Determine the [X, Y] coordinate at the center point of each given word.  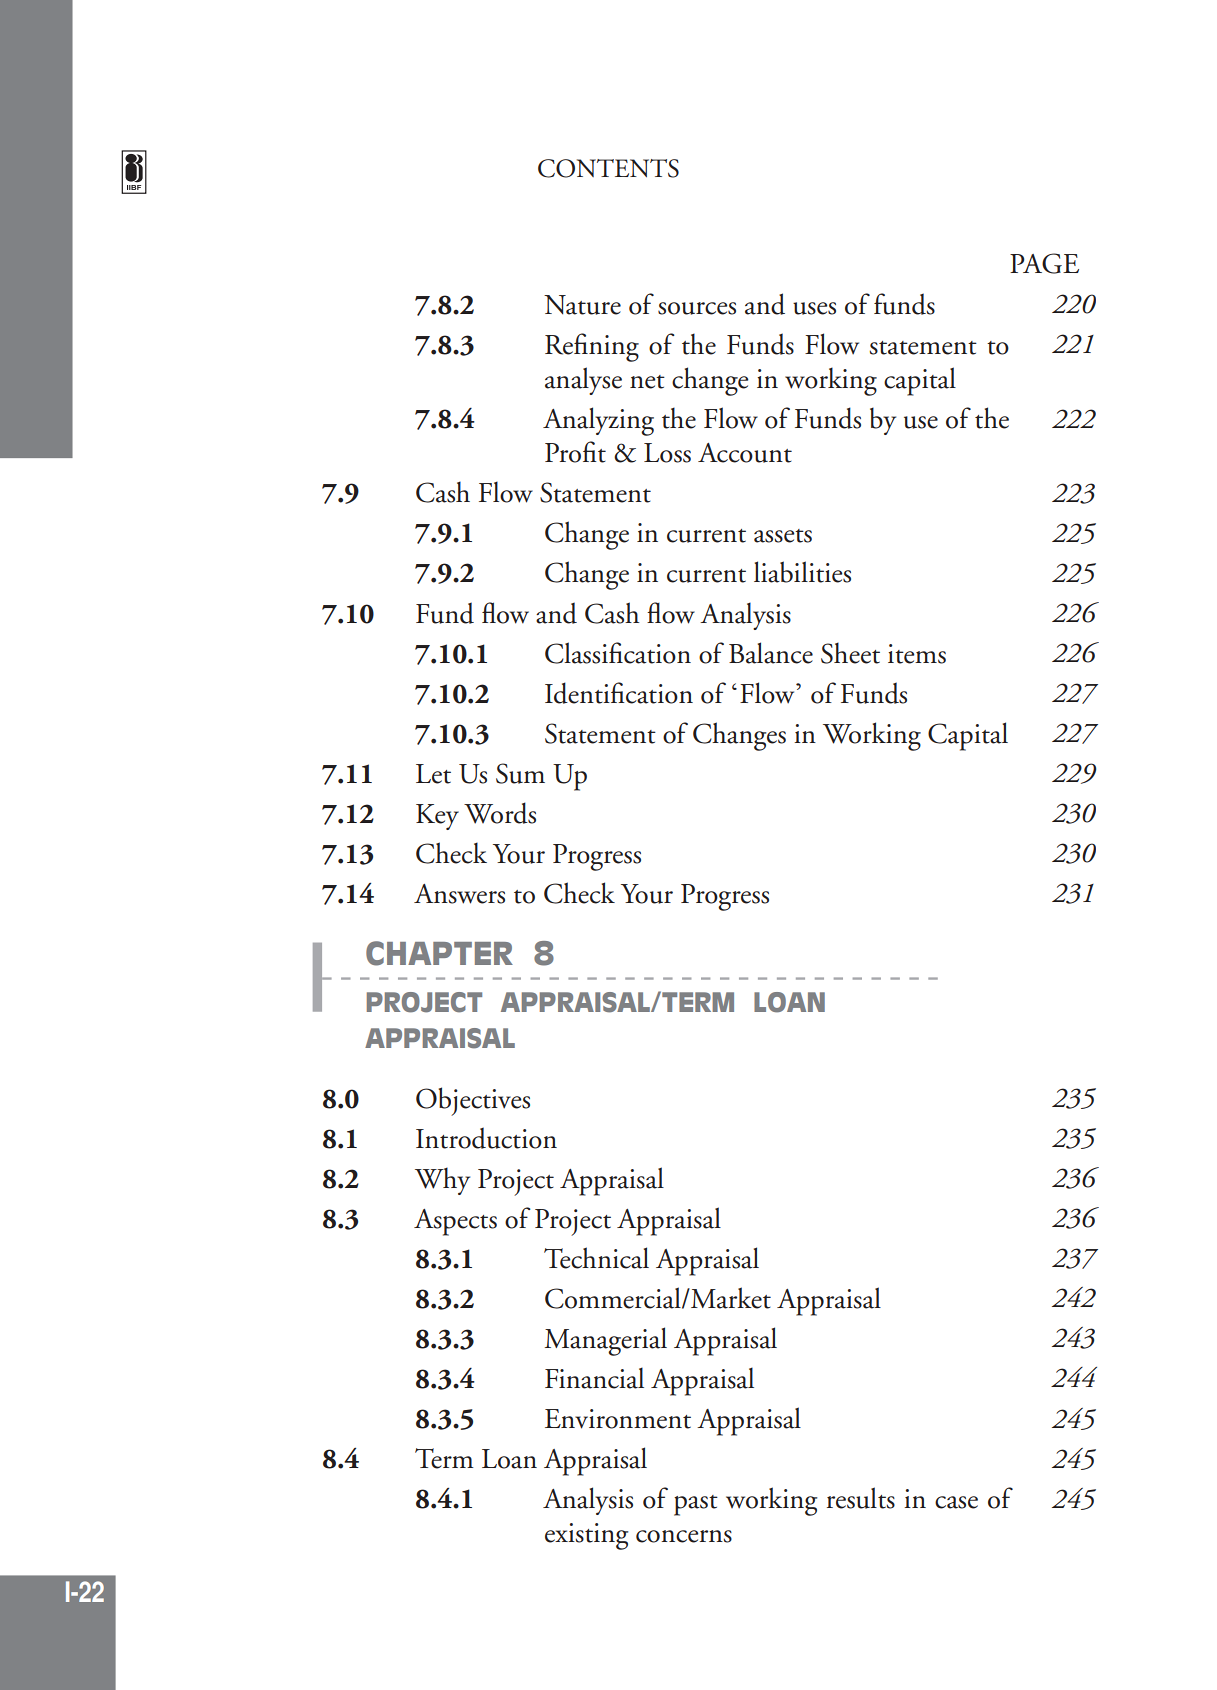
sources [697, 308]
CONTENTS [608, 168]
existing [586, 1536]
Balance [771, 653]
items [917, 654]
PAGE [1044, 263]
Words [500, 813]
